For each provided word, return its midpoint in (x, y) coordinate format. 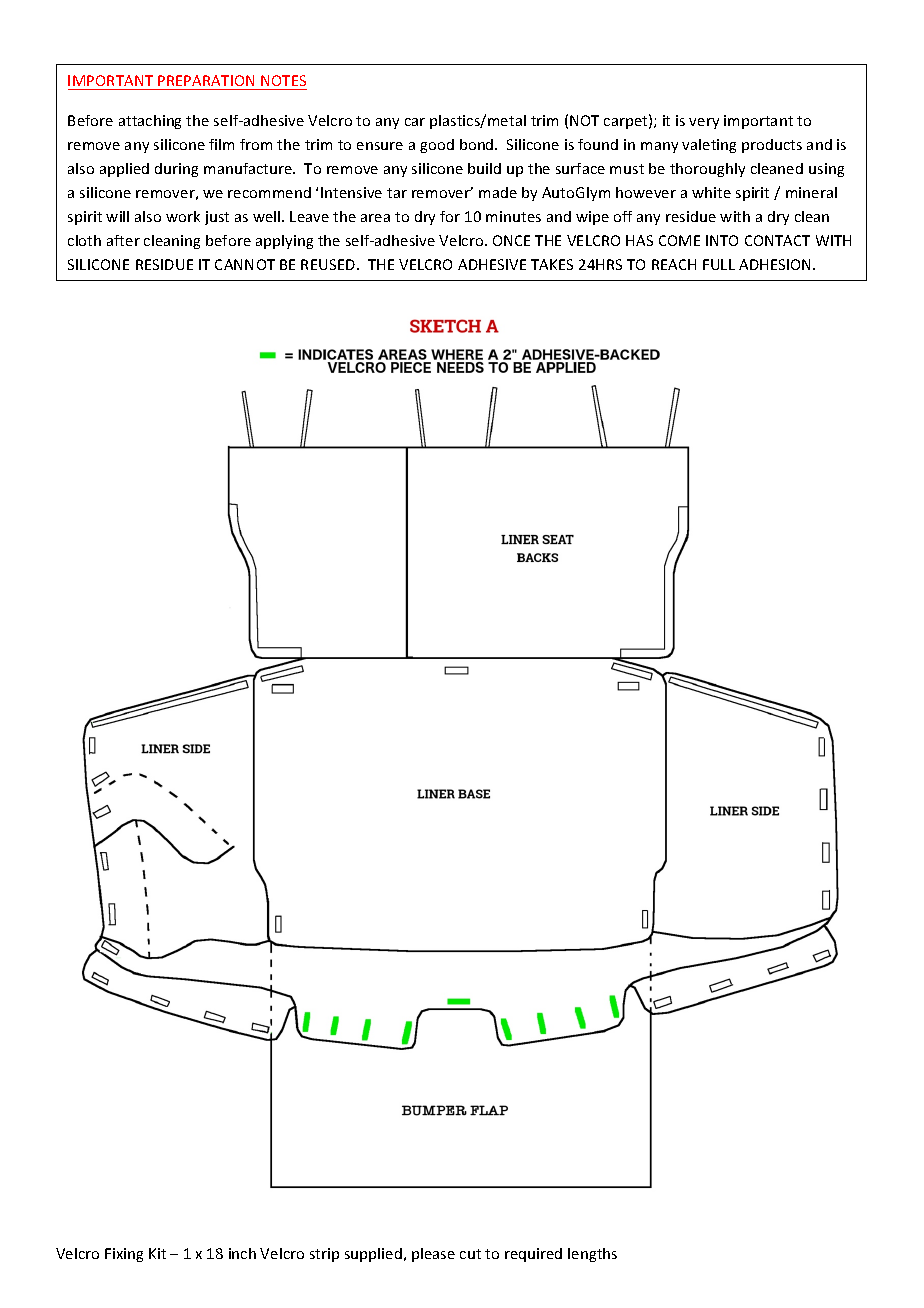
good (437, 146)
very (704, 123)
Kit (157, 1253)
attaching (150, 122)
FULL (719, 264)
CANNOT (245, 264)
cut (470, 1254)
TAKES (552, 264)
